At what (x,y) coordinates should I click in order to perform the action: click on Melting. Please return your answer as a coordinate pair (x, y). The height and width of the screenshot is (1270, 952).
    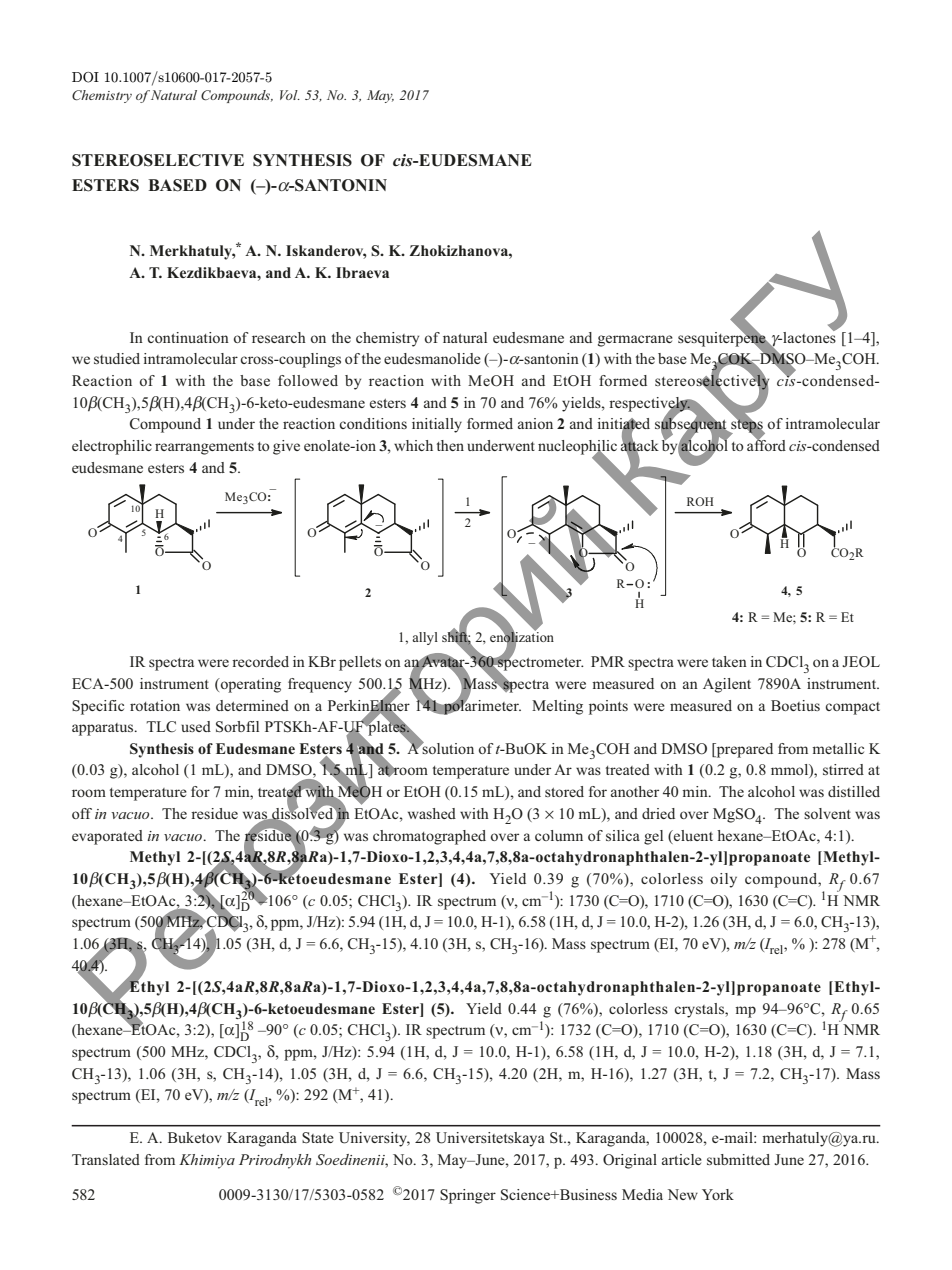
    Looking at the image, I should click on (557, 707).
